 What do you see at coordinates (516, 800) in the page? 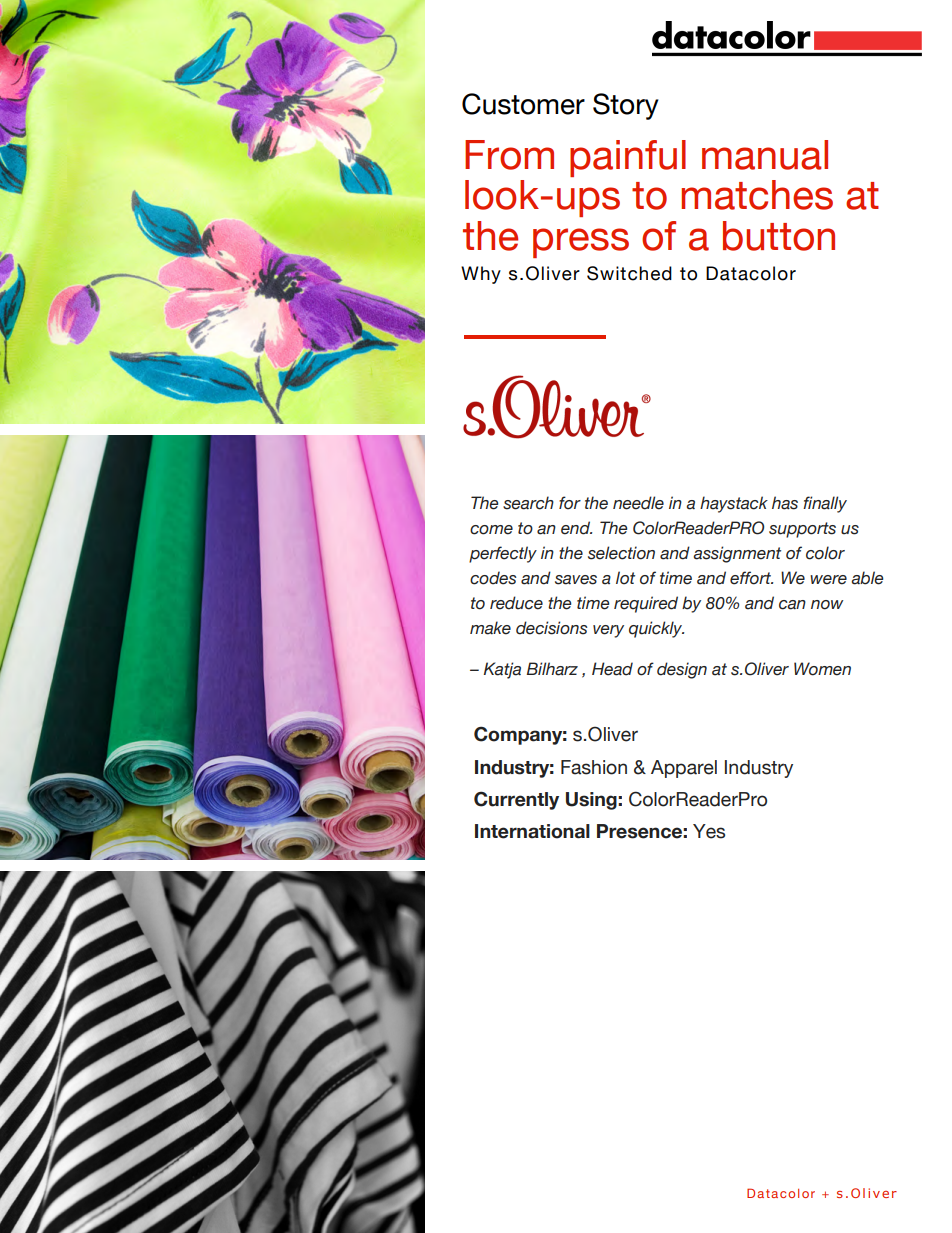
I see `Currently` at bounding box center [516, 800].
